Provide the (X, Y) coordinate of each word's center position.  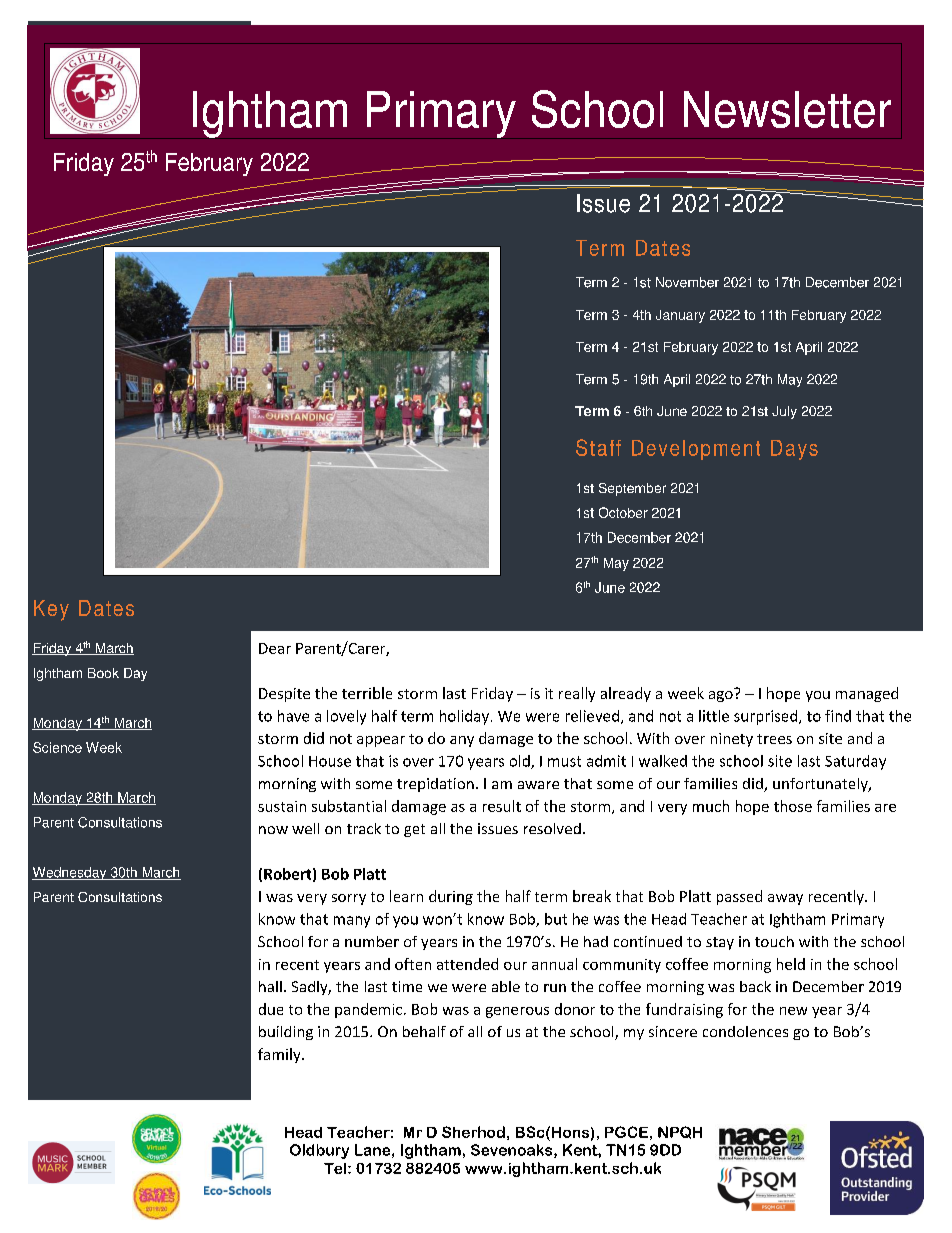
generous (517, 1012)
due (271, 1009)
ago (722, 695)
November (687, 282)
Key (51, 610)
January (680, 316)
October (623, 512)
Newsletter (787, 109)
